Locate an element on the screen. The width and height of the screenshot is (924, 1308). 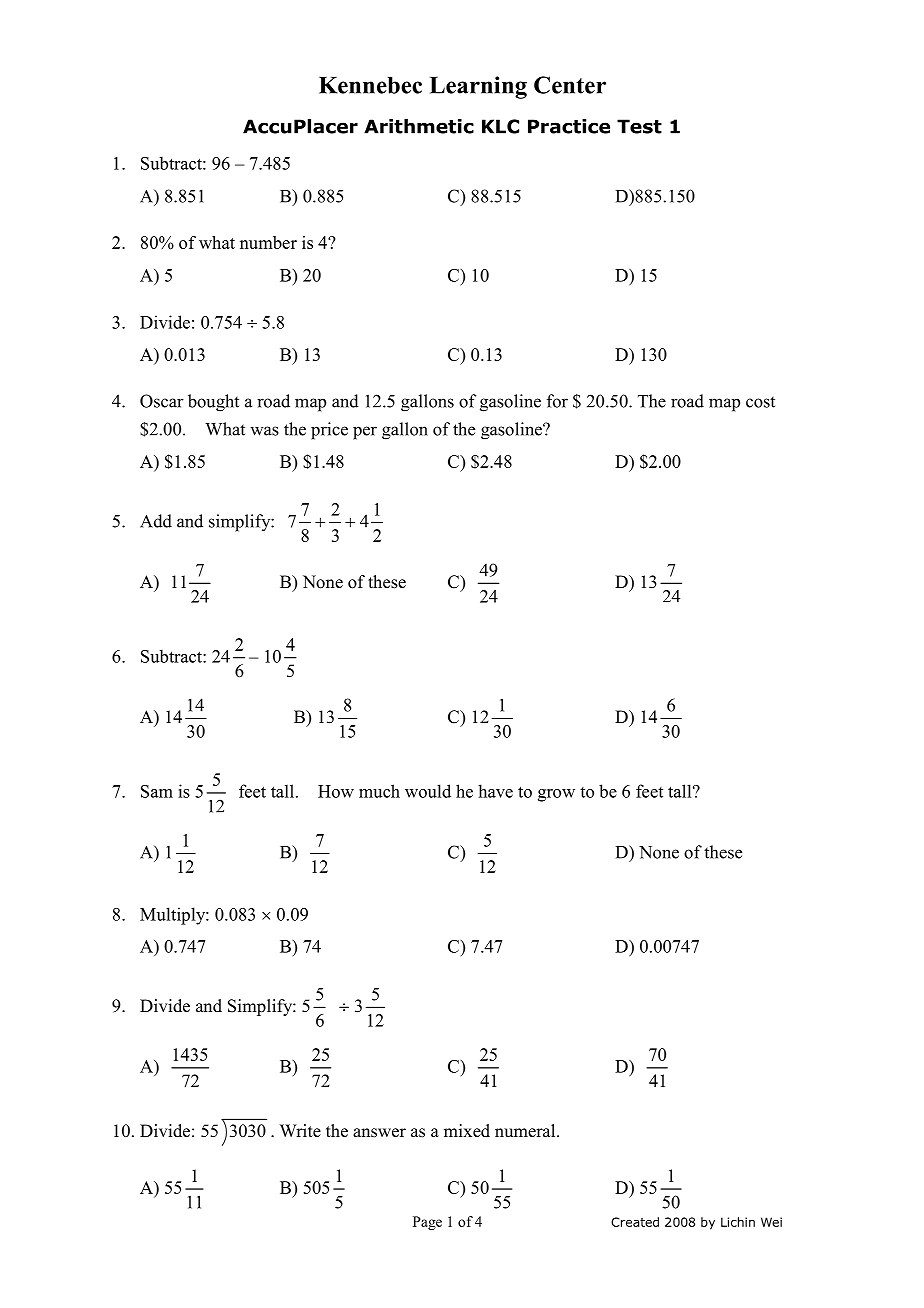
Write is located at coordinates (300, 1131).
